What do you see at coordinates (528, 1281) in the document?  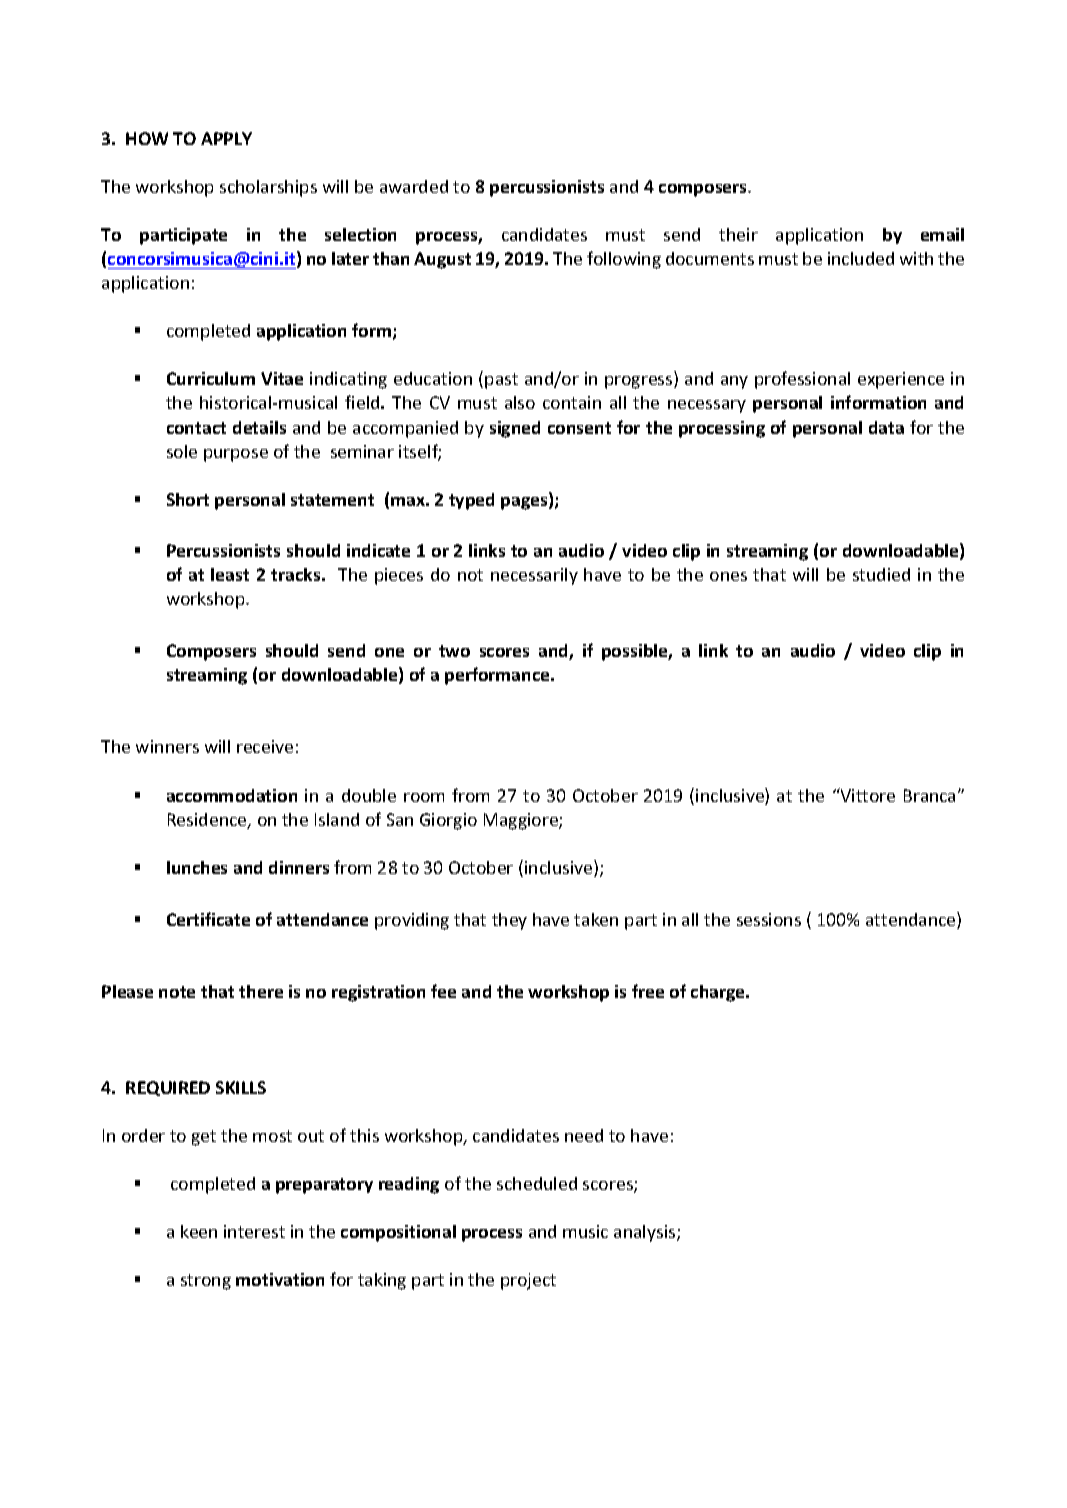 I see `project` at bounding box center [528, 1281].
